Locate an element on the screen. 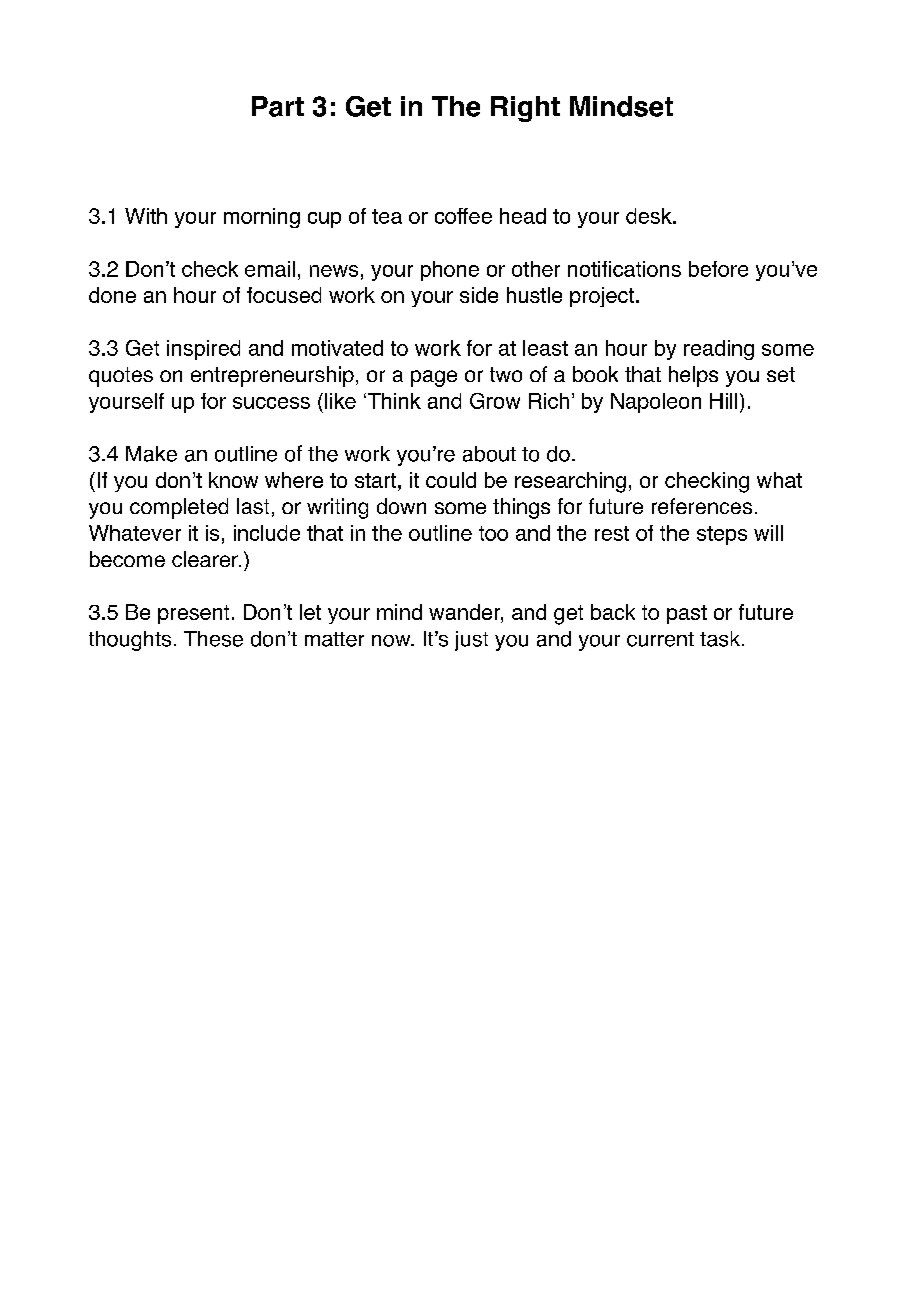  about is located at coordinates (489, 454).
